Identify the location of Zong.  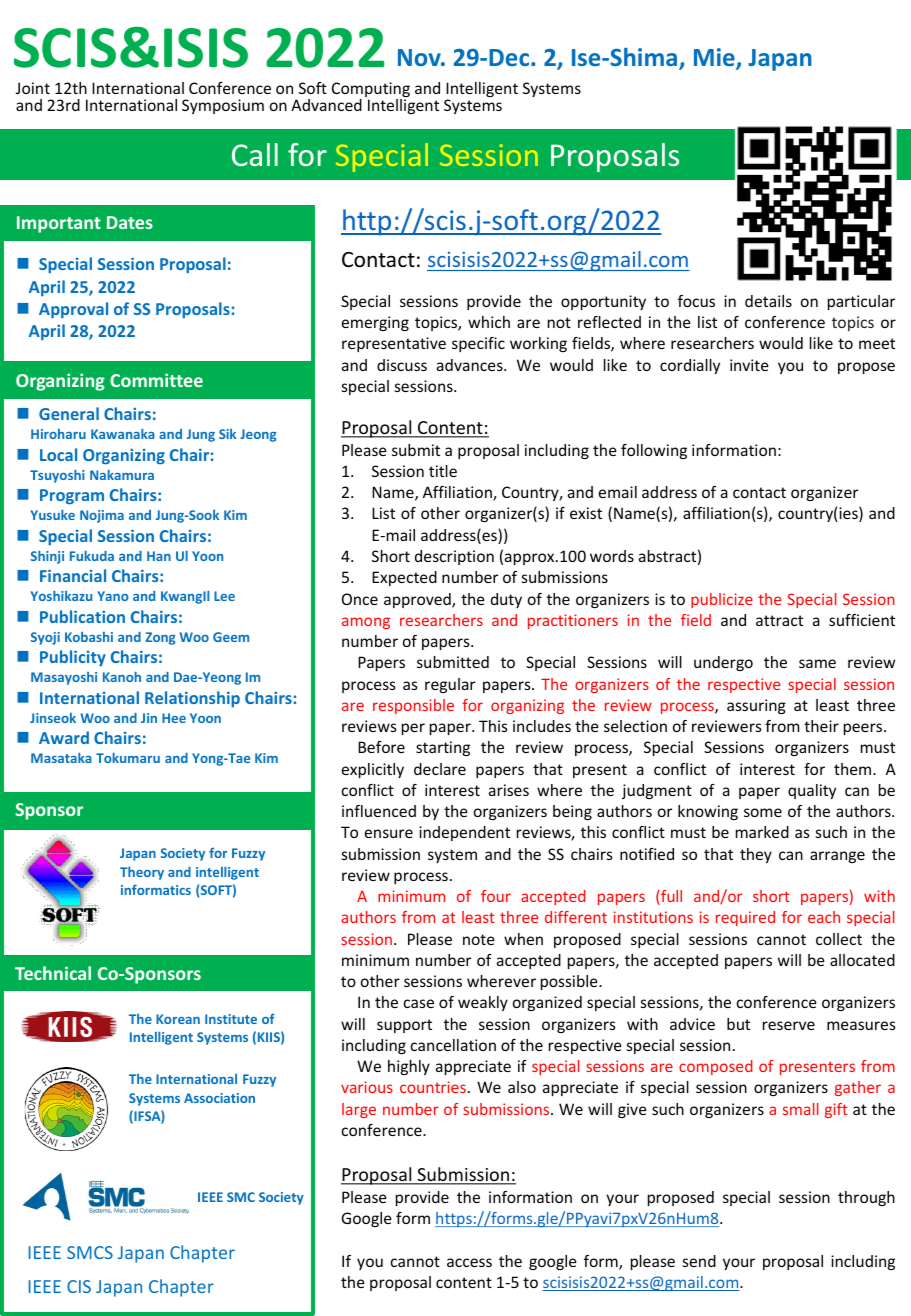
(161, 638).
